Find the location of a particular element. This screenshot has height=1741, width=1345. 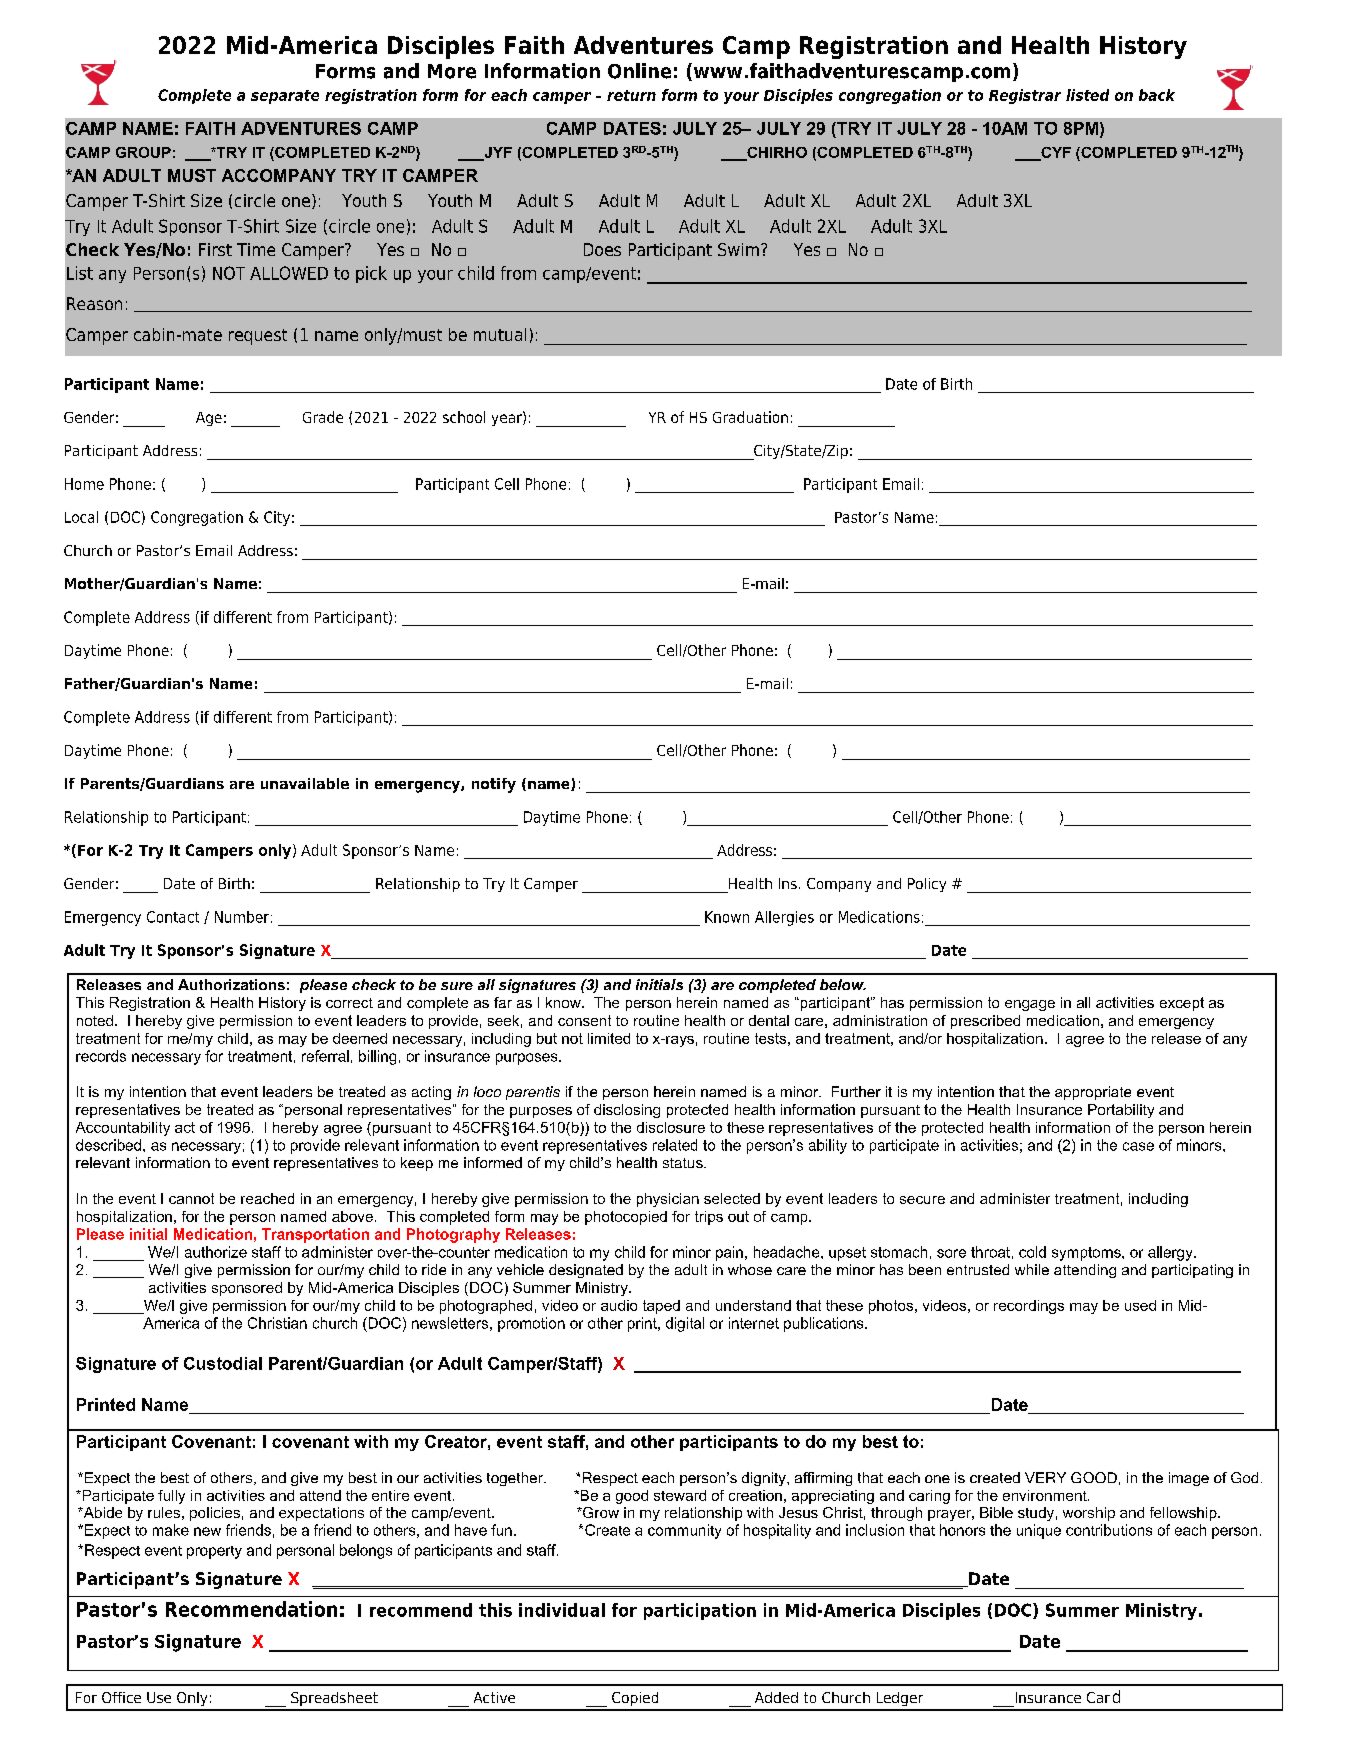

participation is located at coordinates (700, 1611).
